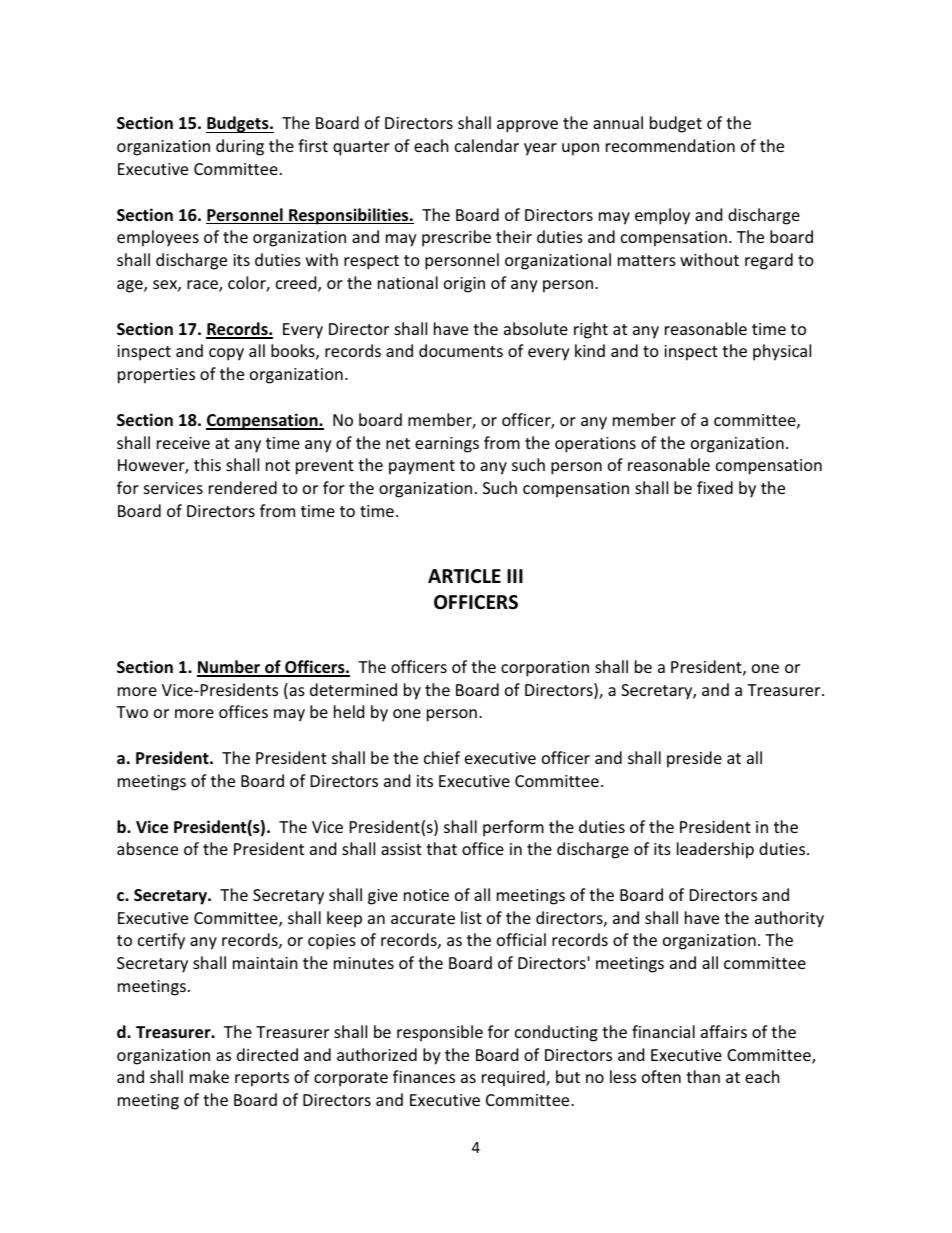 The height and width of the image is (1233, 952). What do you see at coordinates (464, 576) in the image?
I see `ARTICLE` at bounding box center [464, 576].
